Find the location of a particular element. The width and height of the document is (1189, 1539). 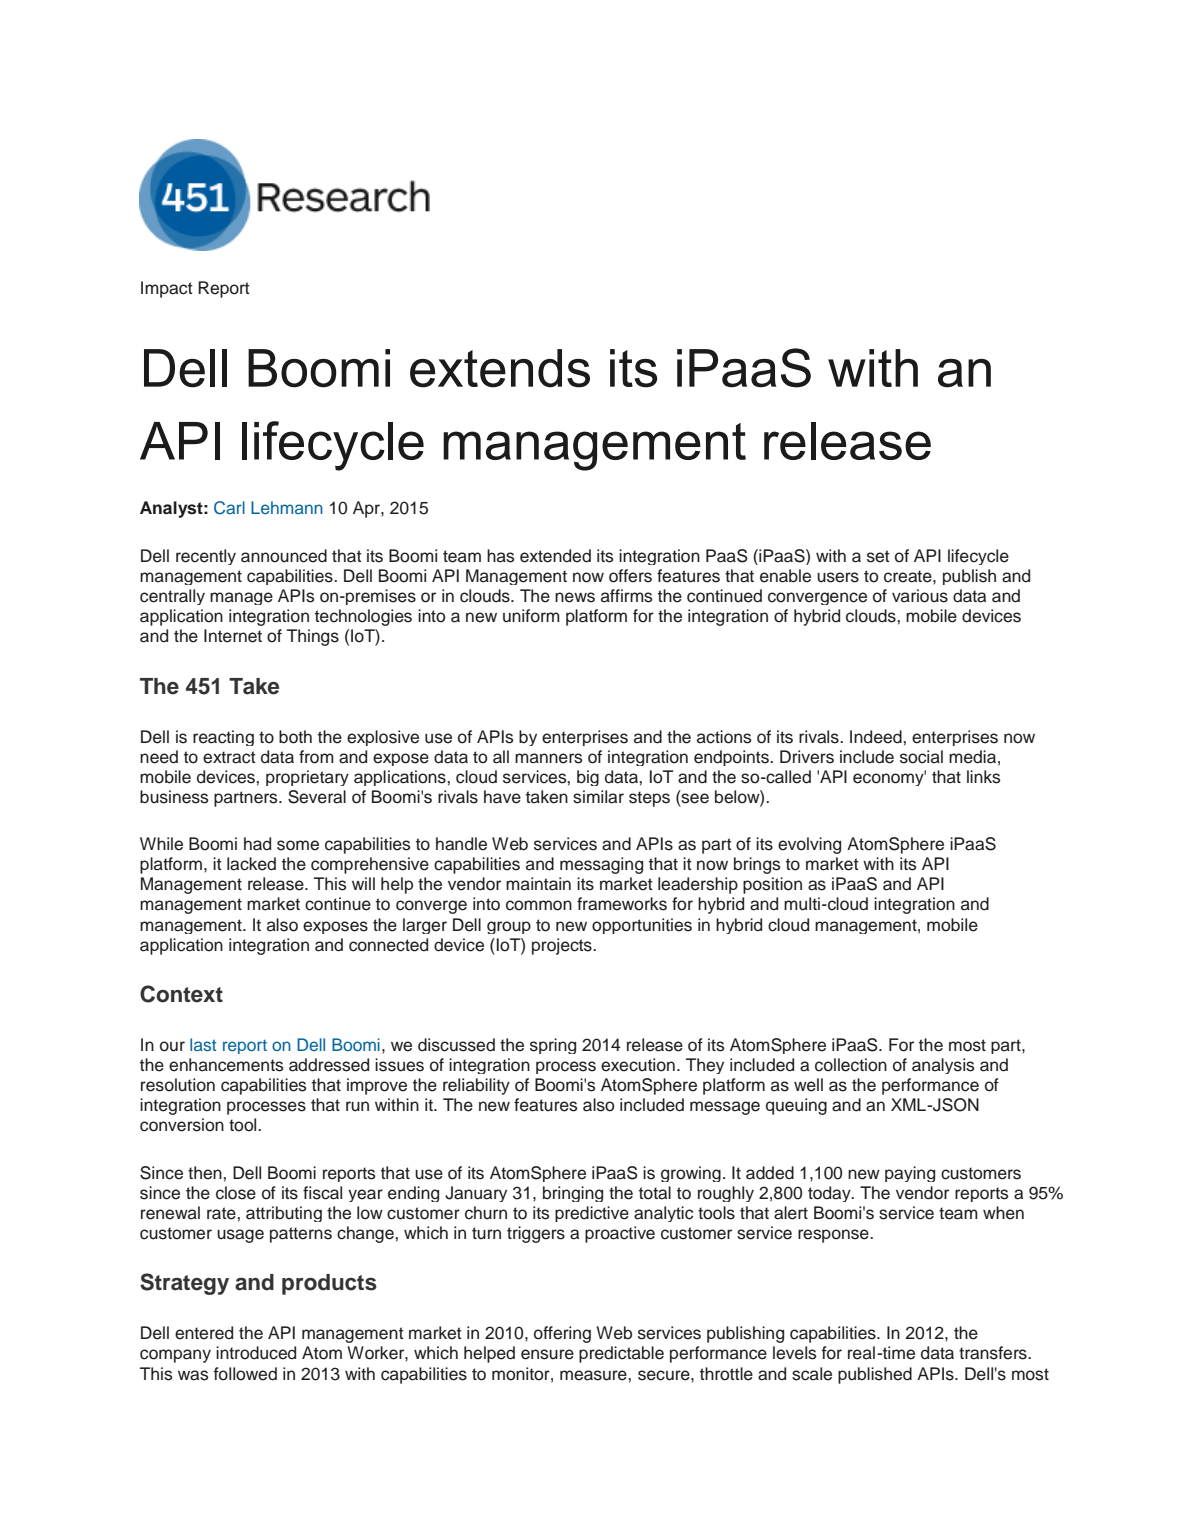

offering is located at coordinates (562, 1334).
